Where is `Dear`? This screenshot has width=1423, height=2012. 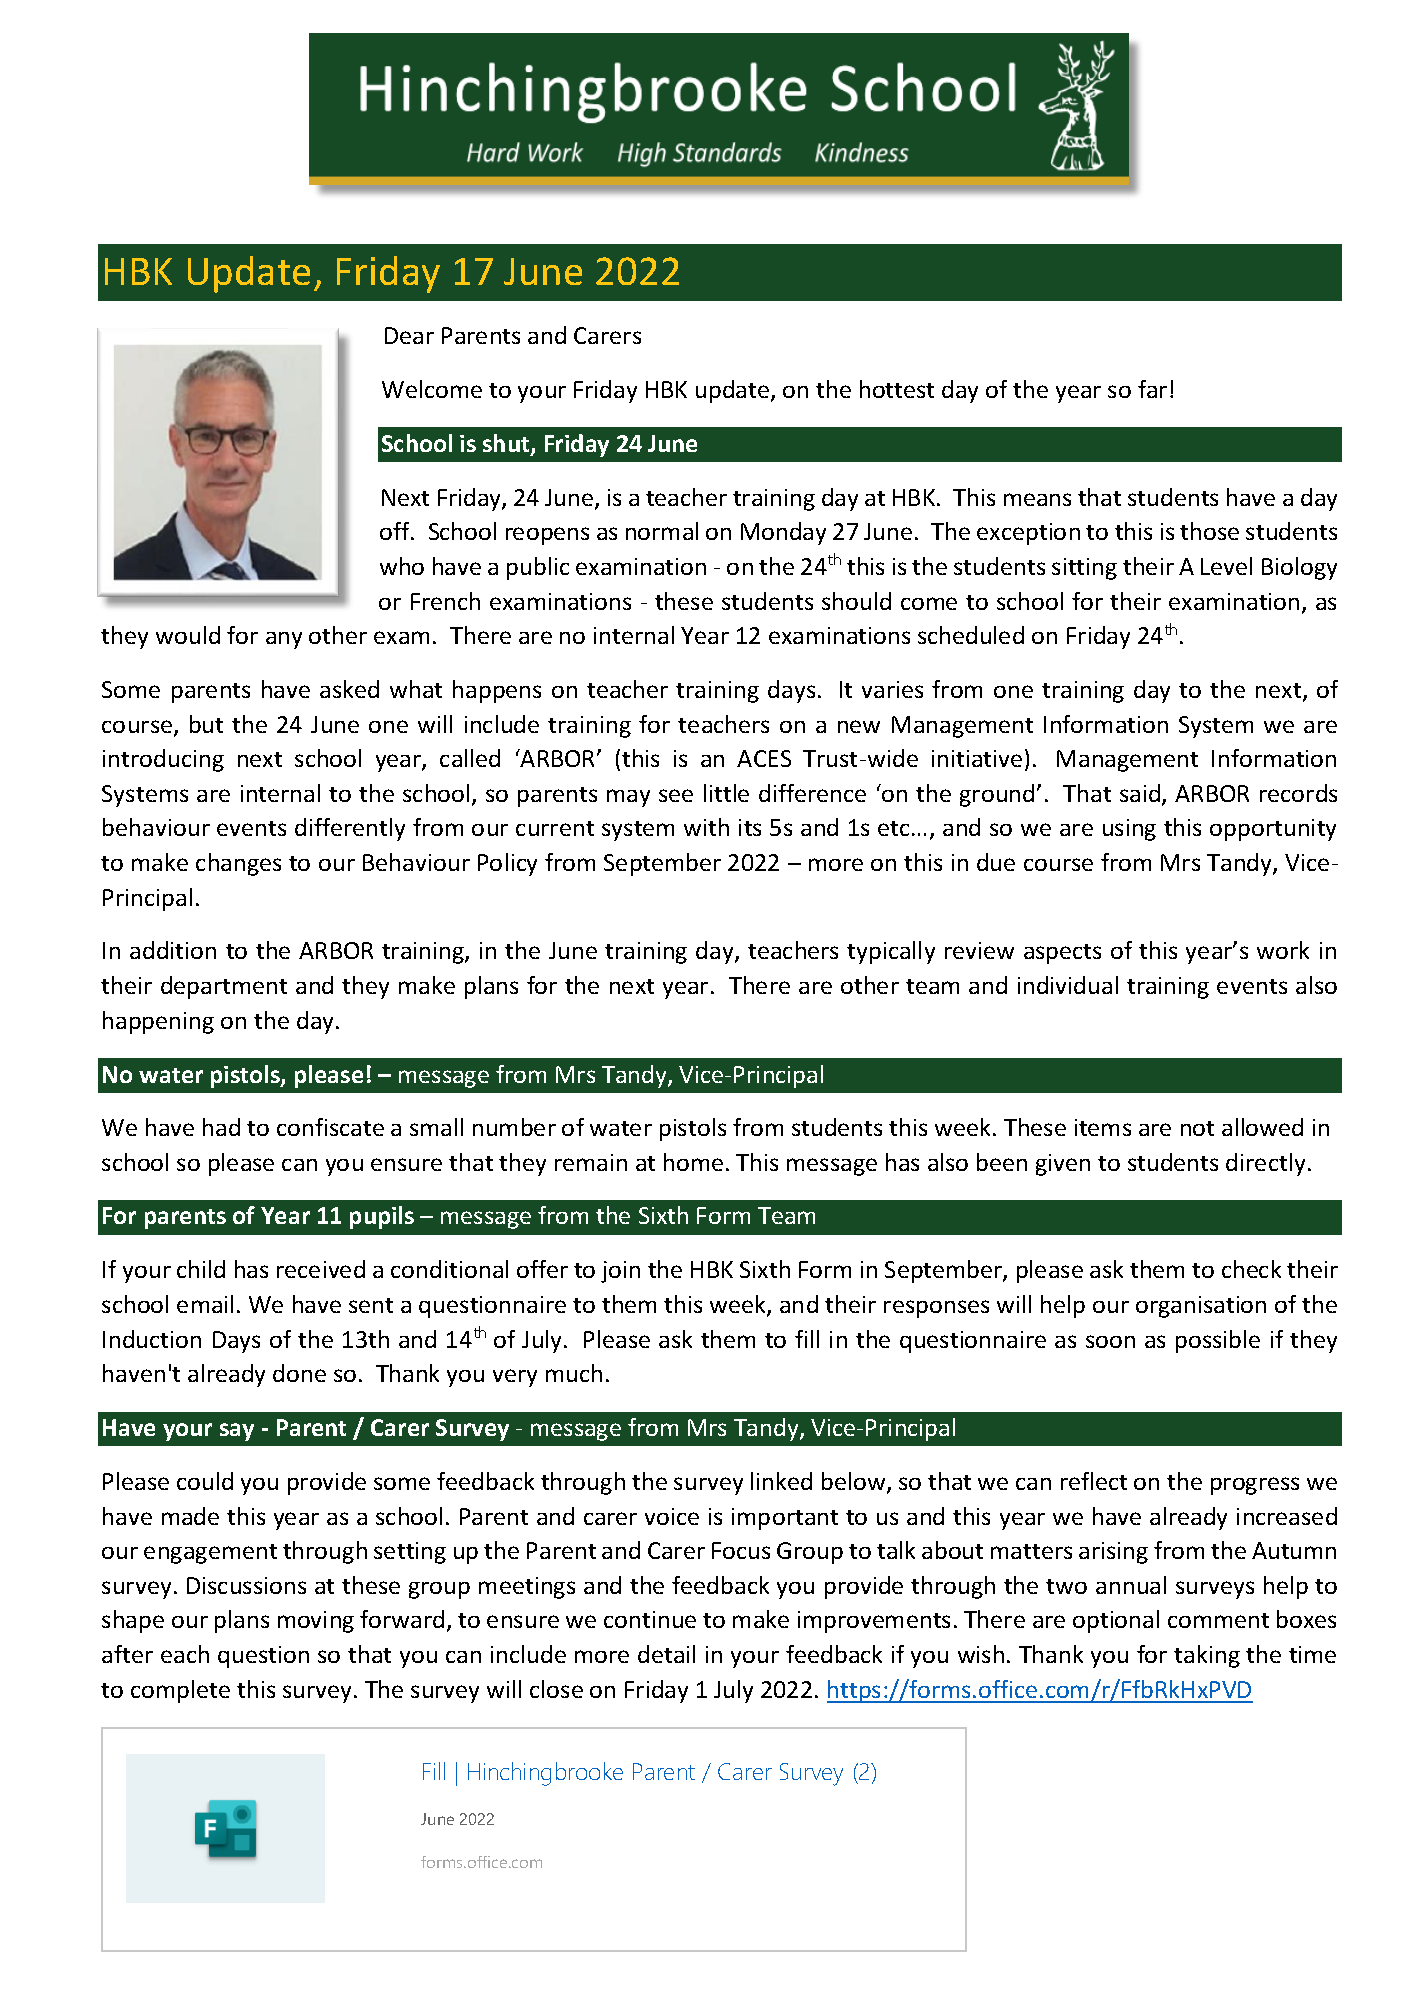
Dear is located at coordinates (409, 335).
